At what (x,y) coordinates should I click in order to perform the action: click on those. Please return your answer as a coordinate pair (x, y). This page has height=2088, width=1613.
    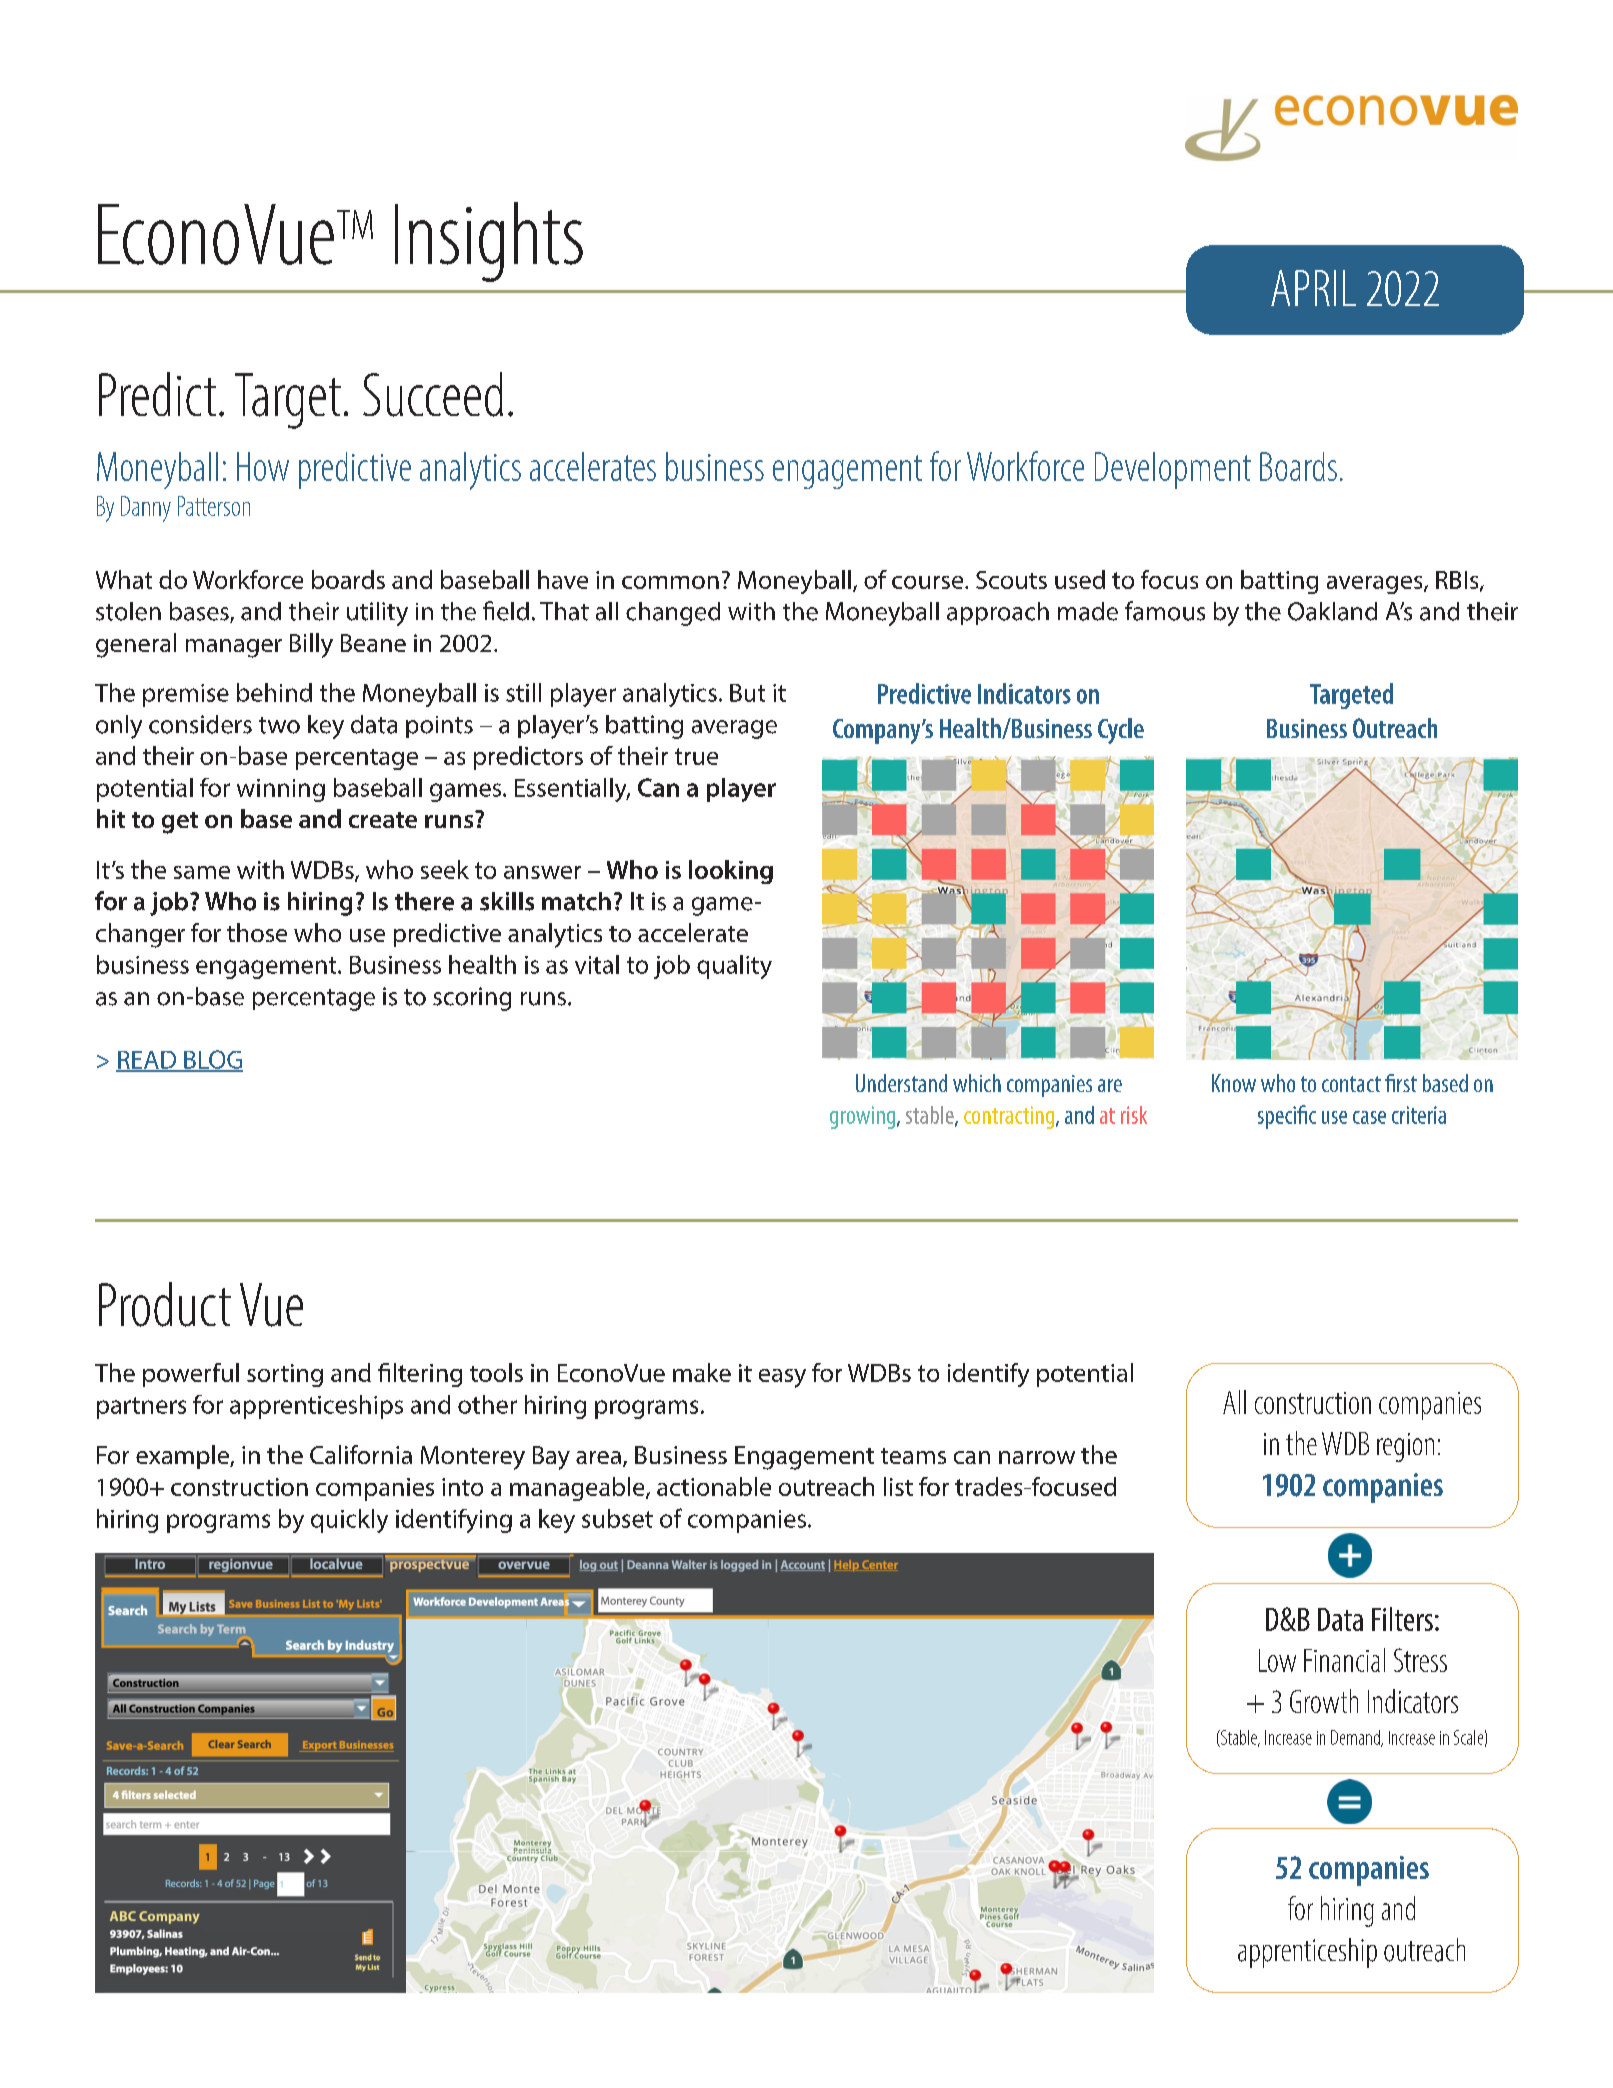
    Looking at the image, I should click on (257, 932).
